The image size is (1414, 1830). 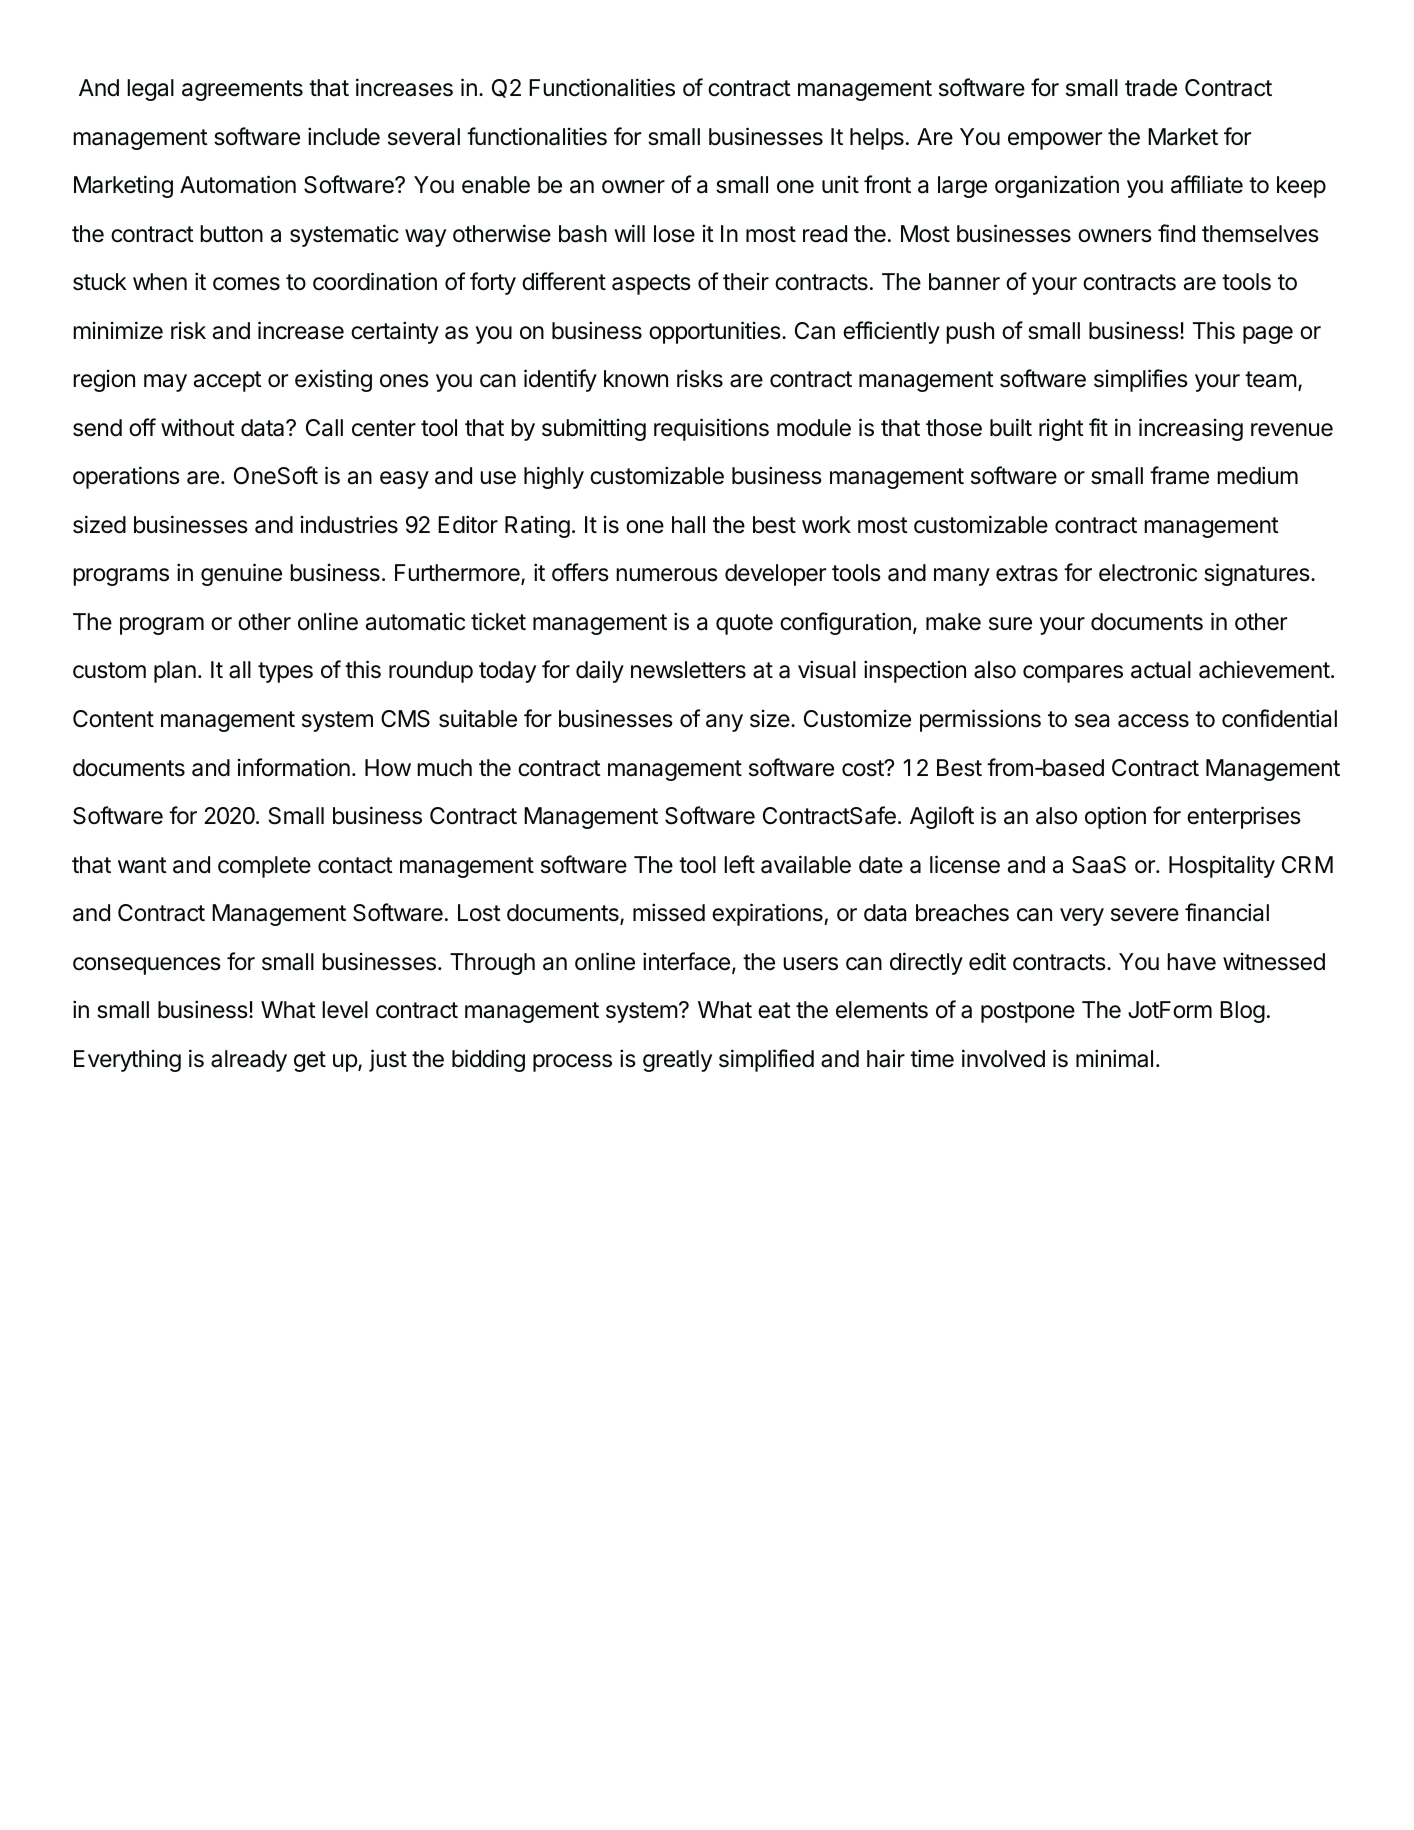 What do you see at coordinates (310, 1061) in the page?
I see `get` at bounding box center [310, 1061].
